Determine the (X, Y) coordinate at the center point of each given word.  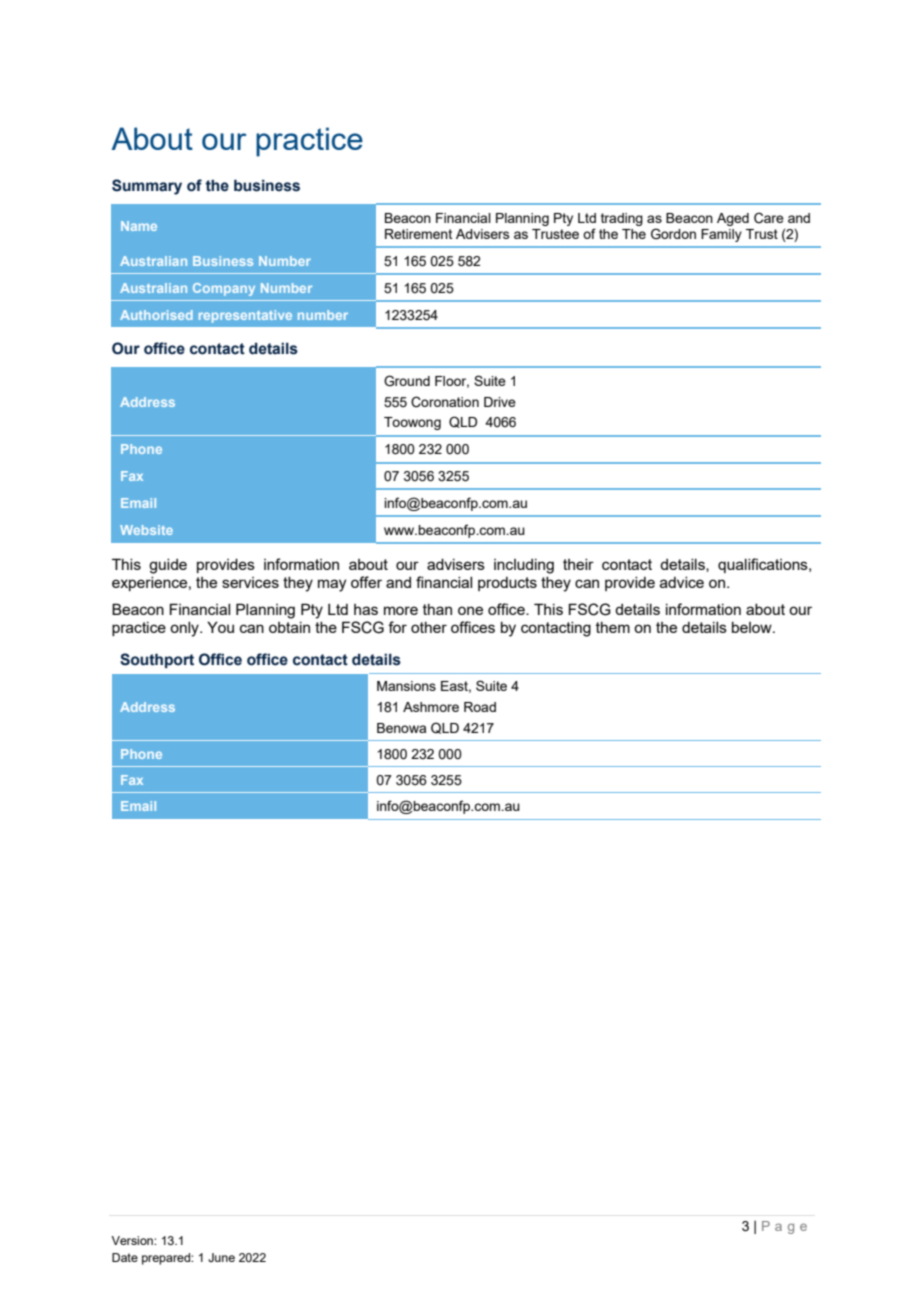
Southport (157, 660)
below (753, 627)
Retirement (418, 234)
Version (133, 1240)
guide (168, 566)
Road (480, 707)
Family (721, 235)
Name (139, 226)
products (507, 584)
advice (682, 582)
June (221, 1257)
